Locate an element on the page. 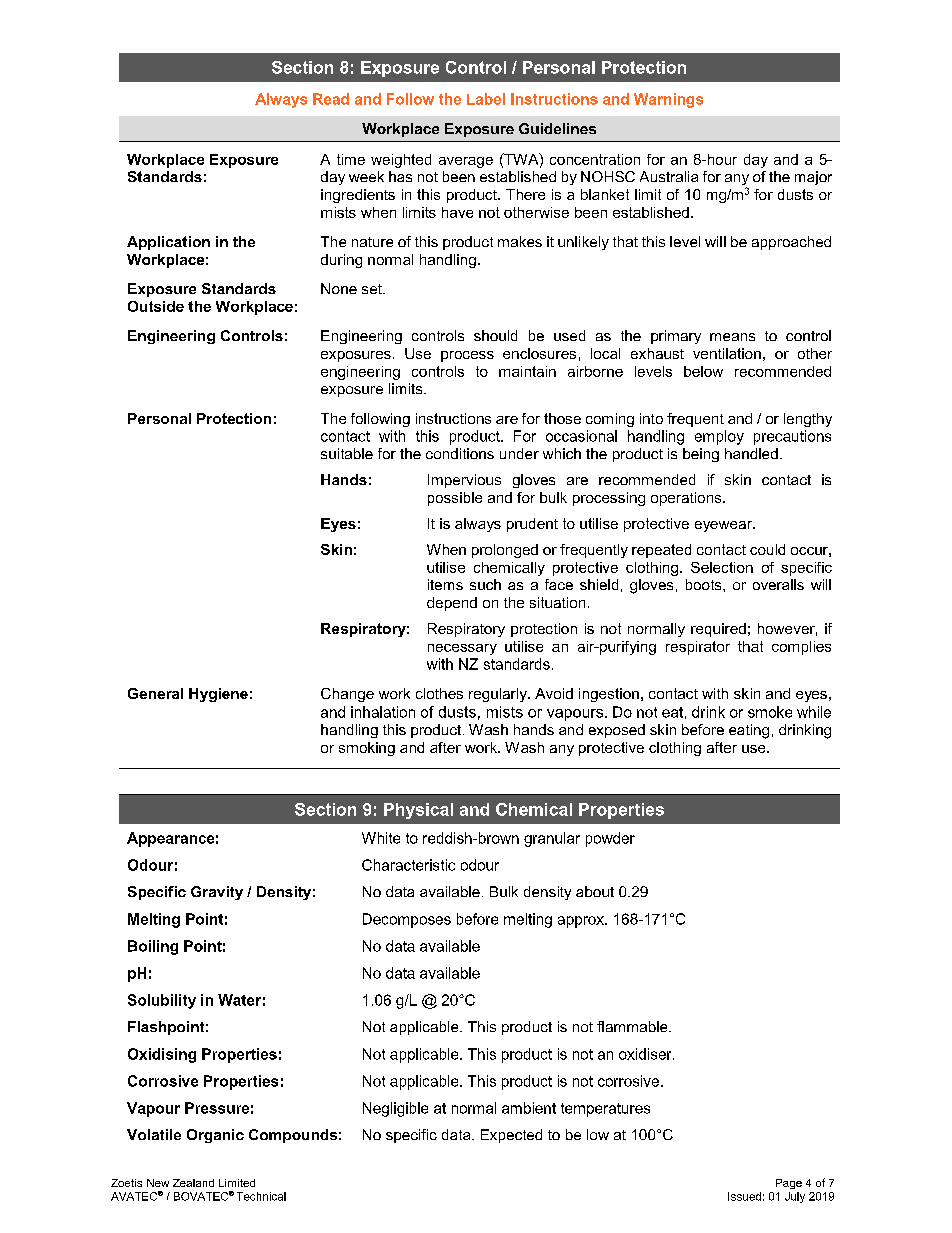 The height and width of the image is (1233, 952). Physical is located at coordinates (418, 811).
